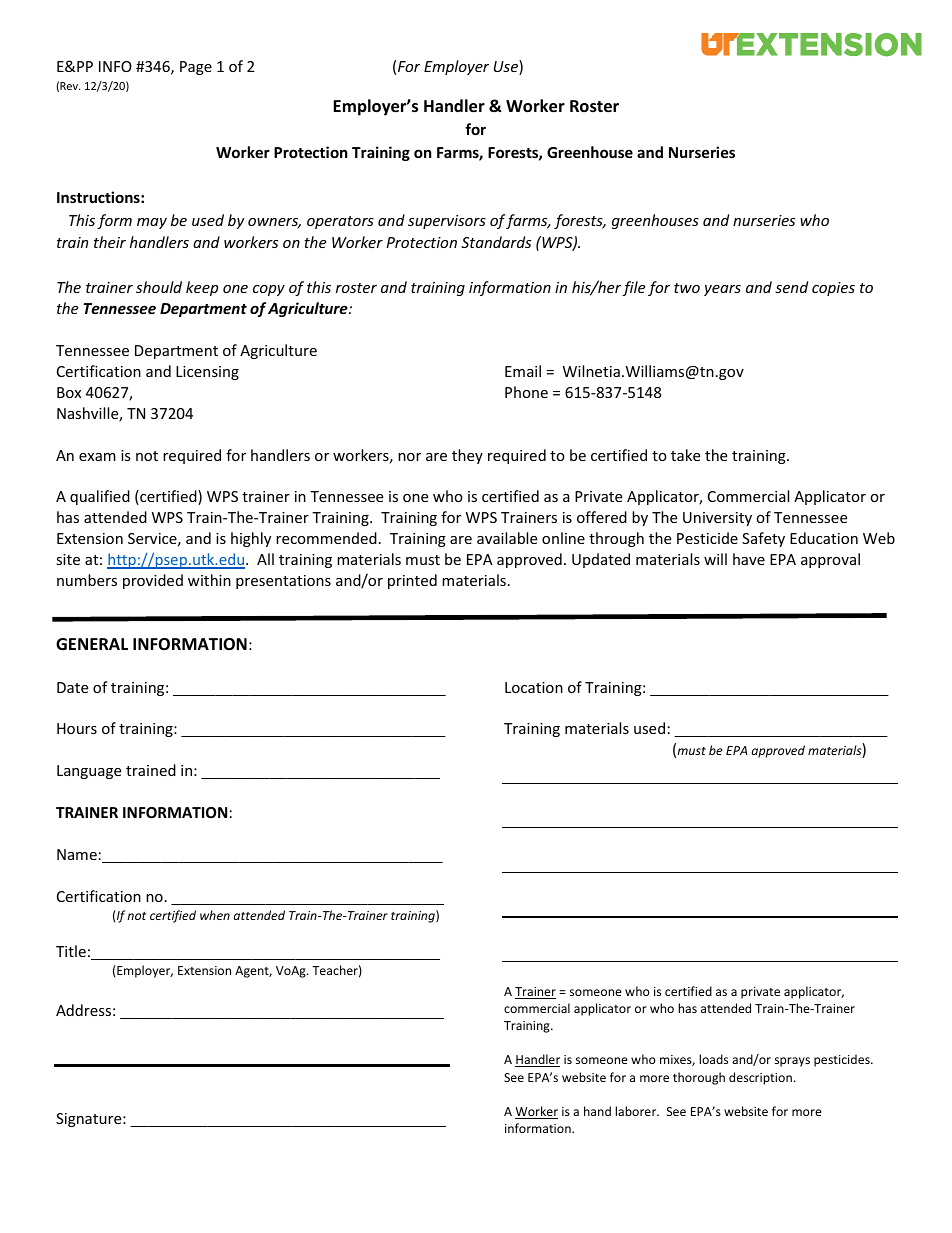  What do you see at coordinates (534, 687) in the document?
I see `Location` at bounding box center [534, 687].
